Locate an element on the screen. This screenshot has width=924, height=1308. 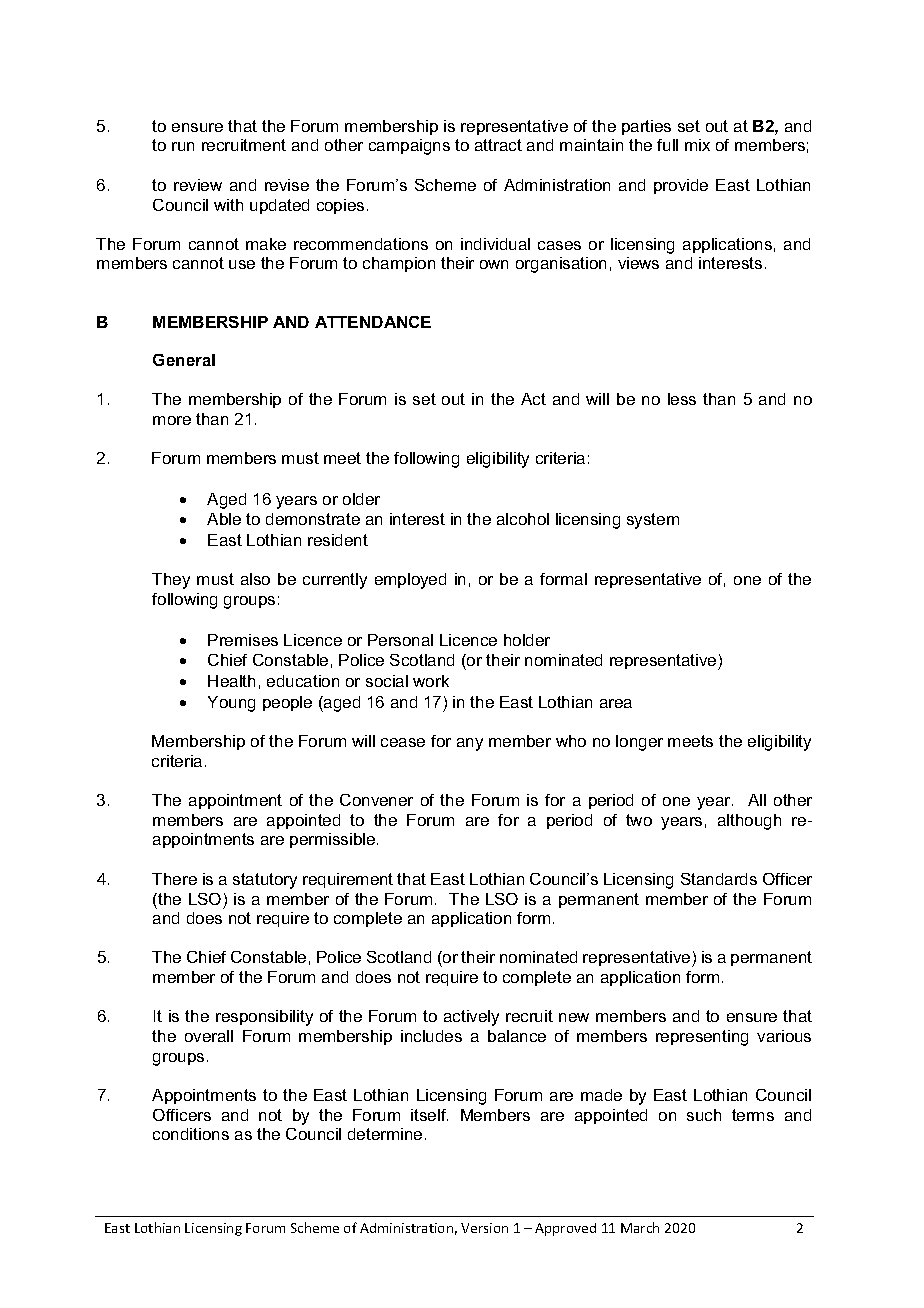
work is located at coordinates (431, 681).
